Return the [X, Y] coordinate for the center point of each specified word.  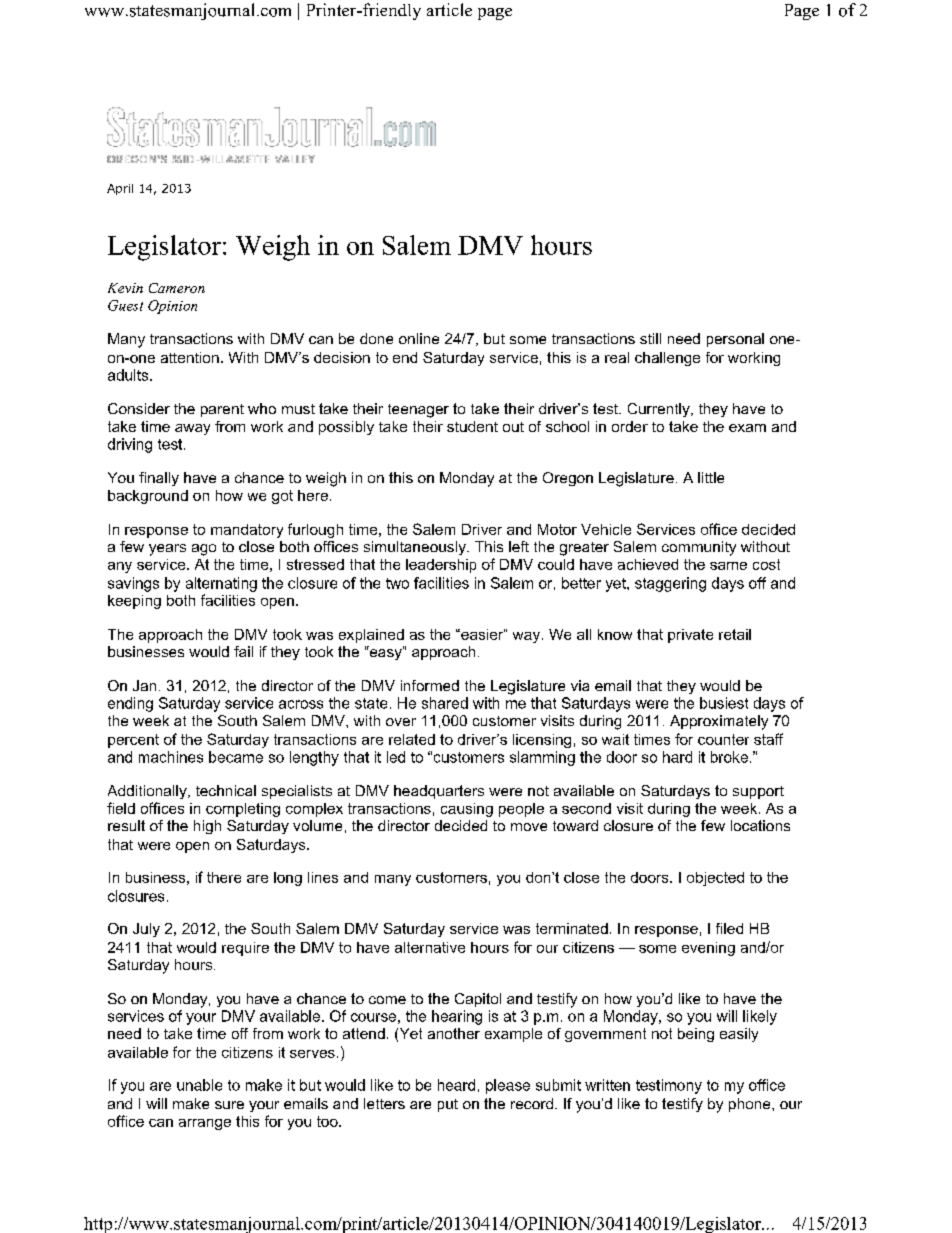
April [120, 189]
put [448, 1105]
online [419, 338]
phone [751, 1105]
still [650, 338]
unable [199, 1085]
